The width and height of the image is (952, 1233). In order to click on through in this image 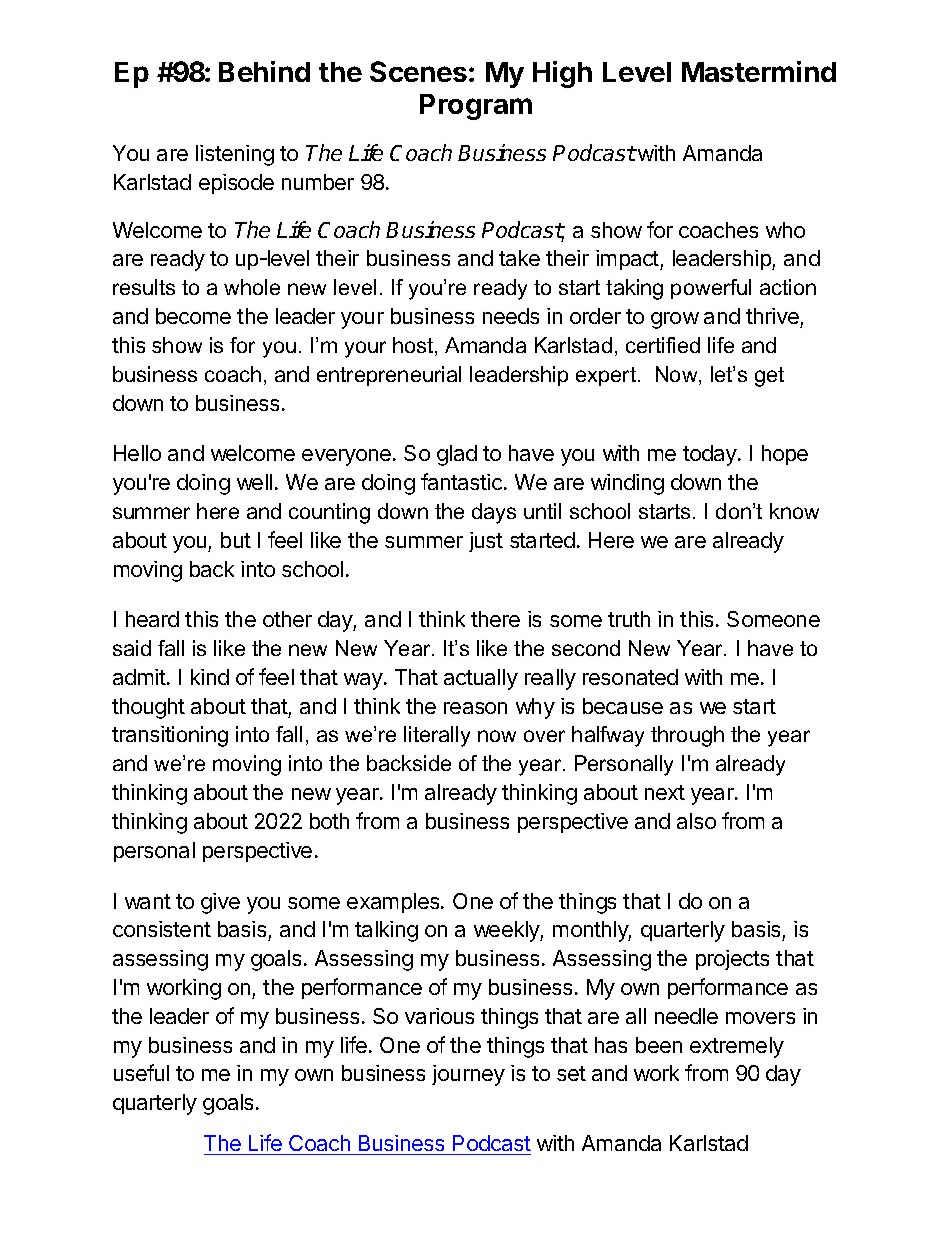, I will do `click(687, 736)`.
